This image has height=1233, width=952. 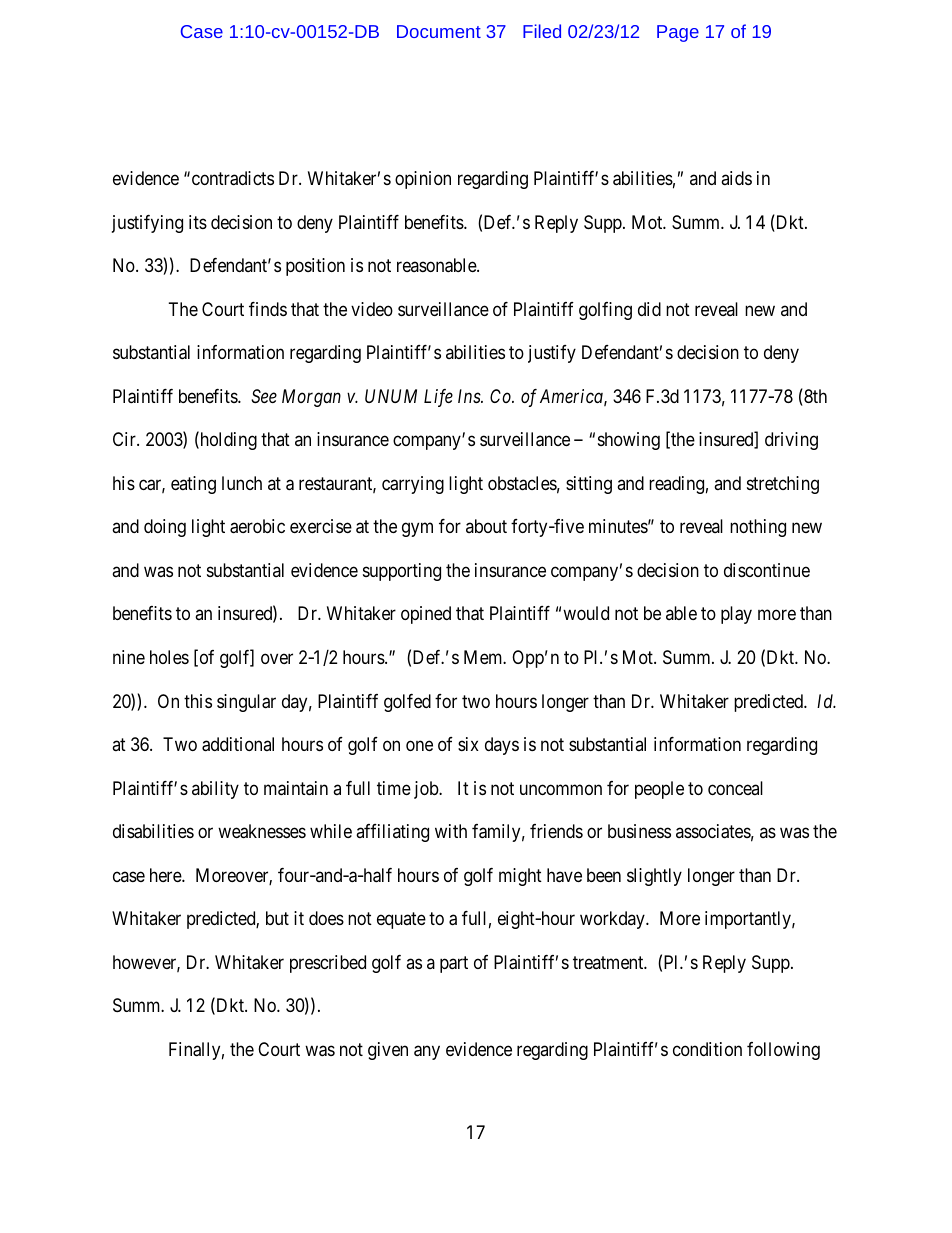 I want to click on Page, so click(x=678, y=33).
